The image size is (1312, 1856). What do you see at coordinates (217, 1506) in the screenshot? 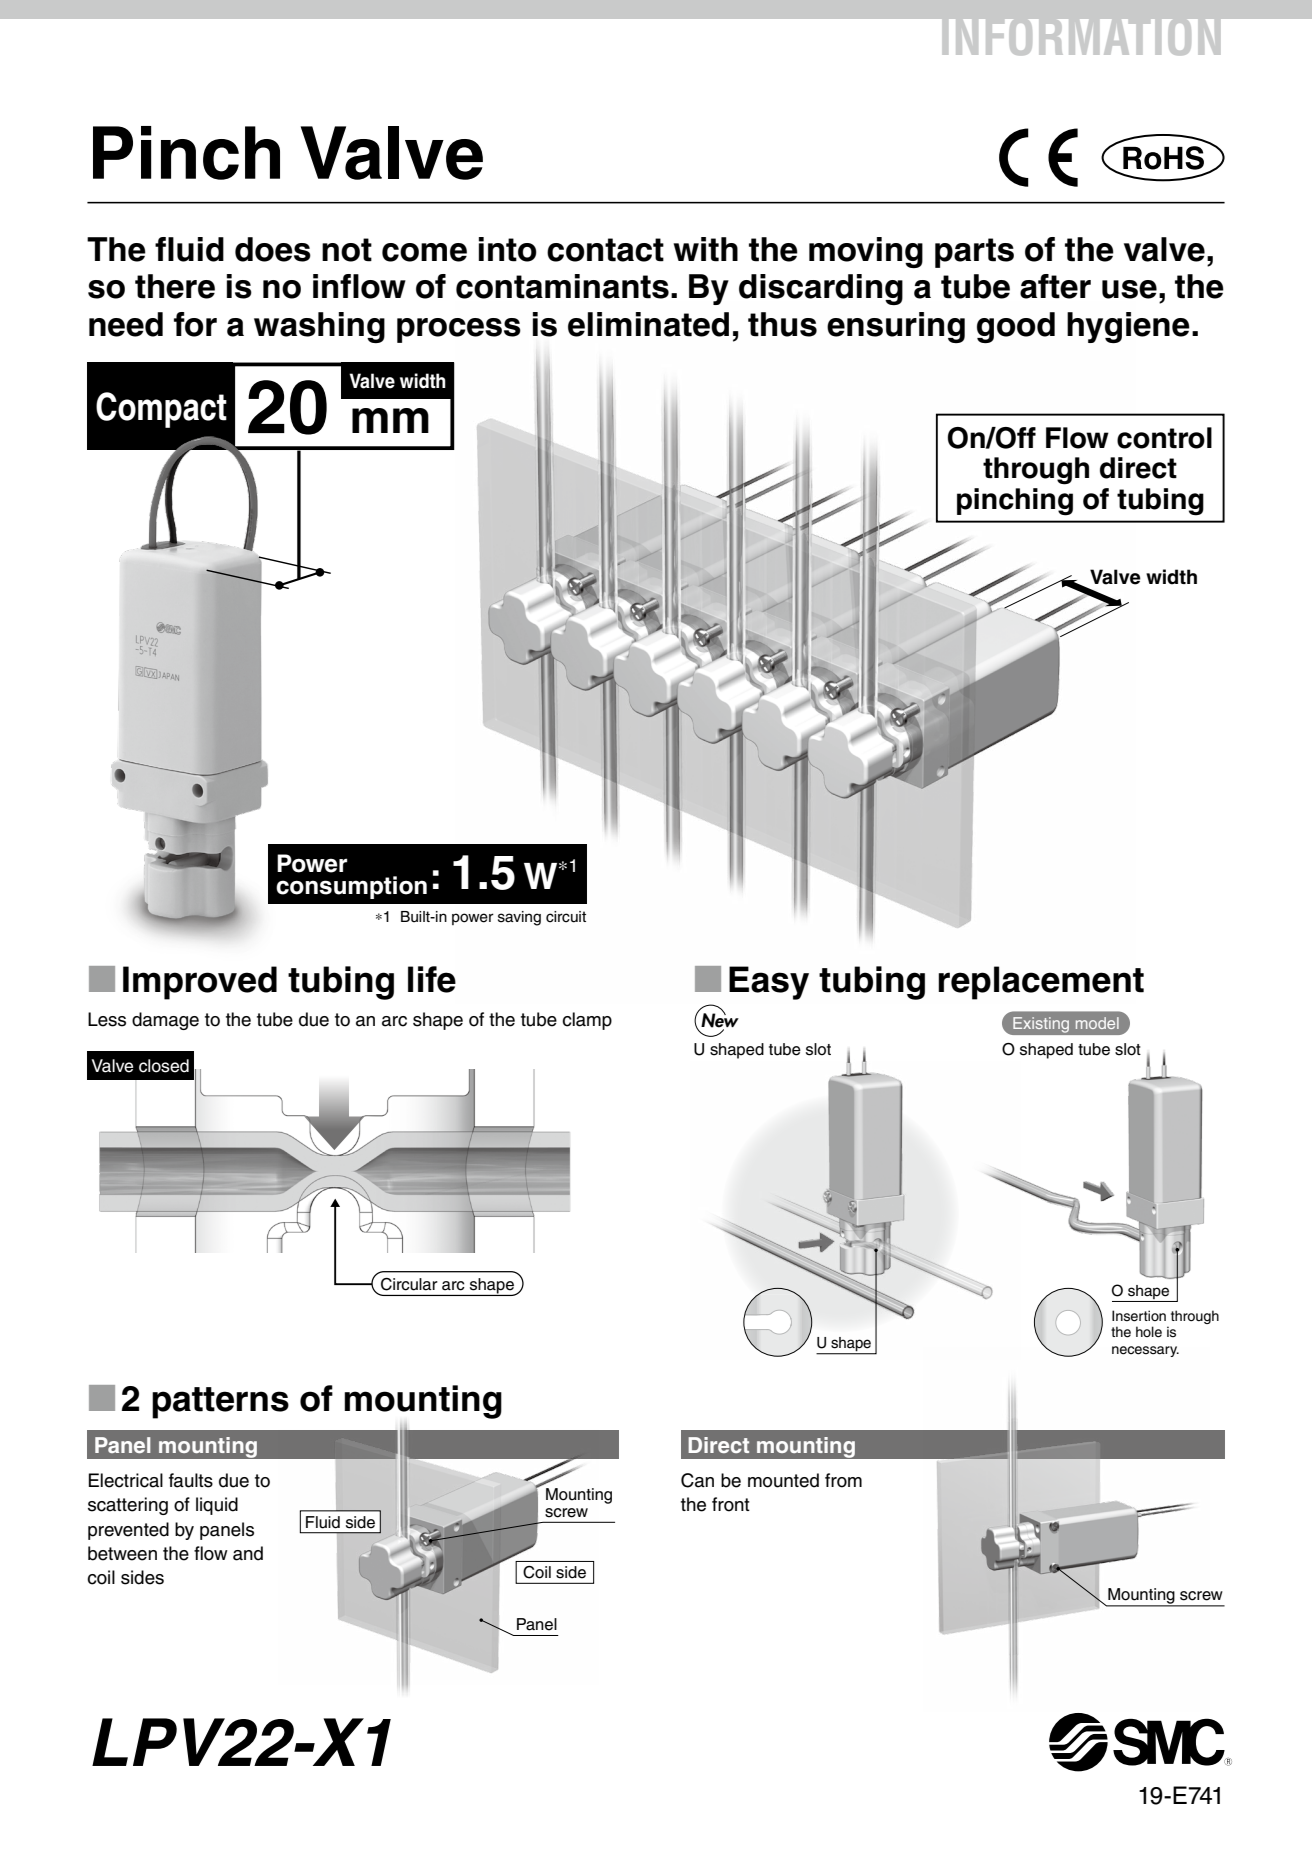
I see `liquid` at bounding box center [217, 1506].
